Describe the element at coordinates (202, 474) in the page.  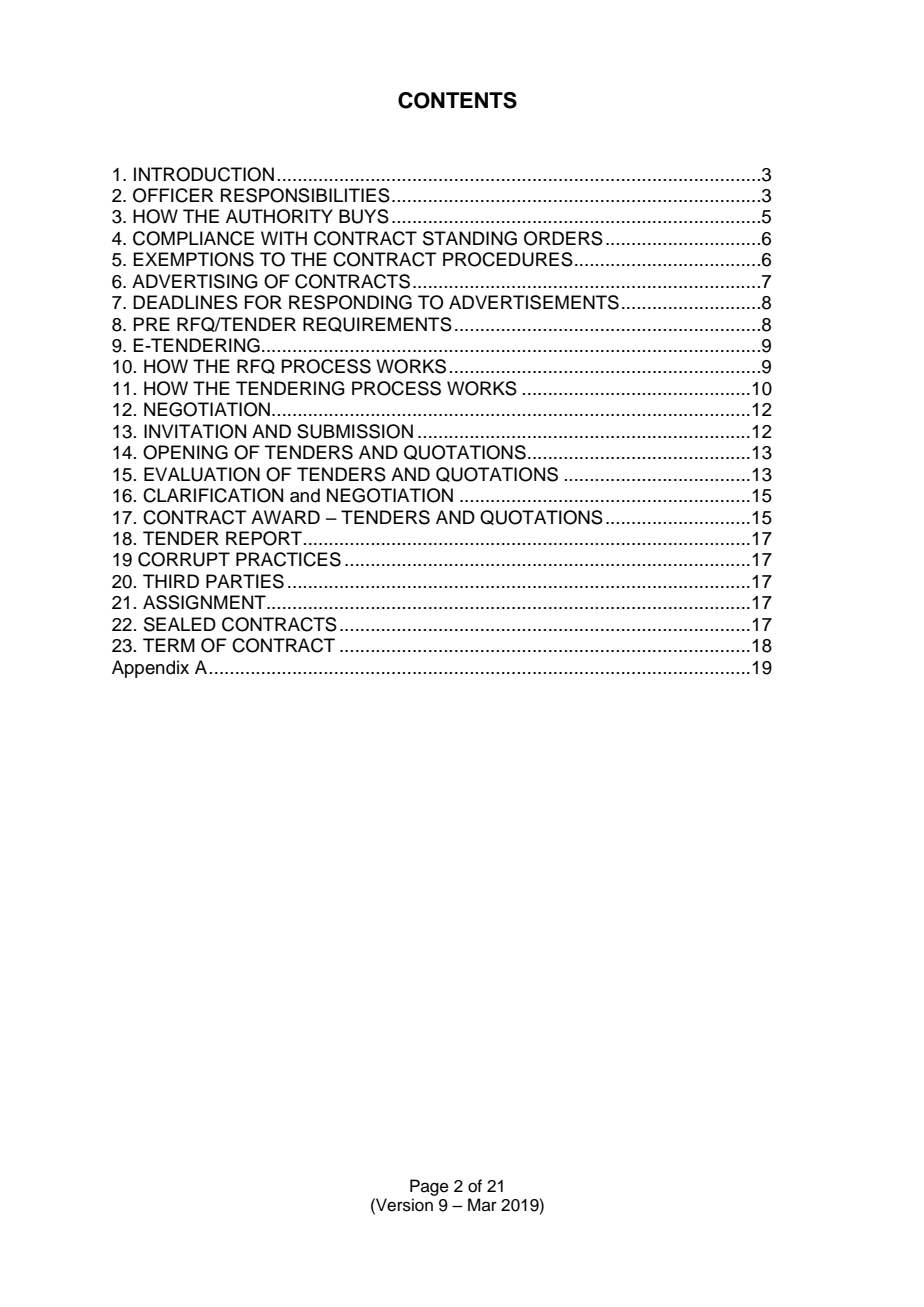
I see `EVALUATION` at that location.
